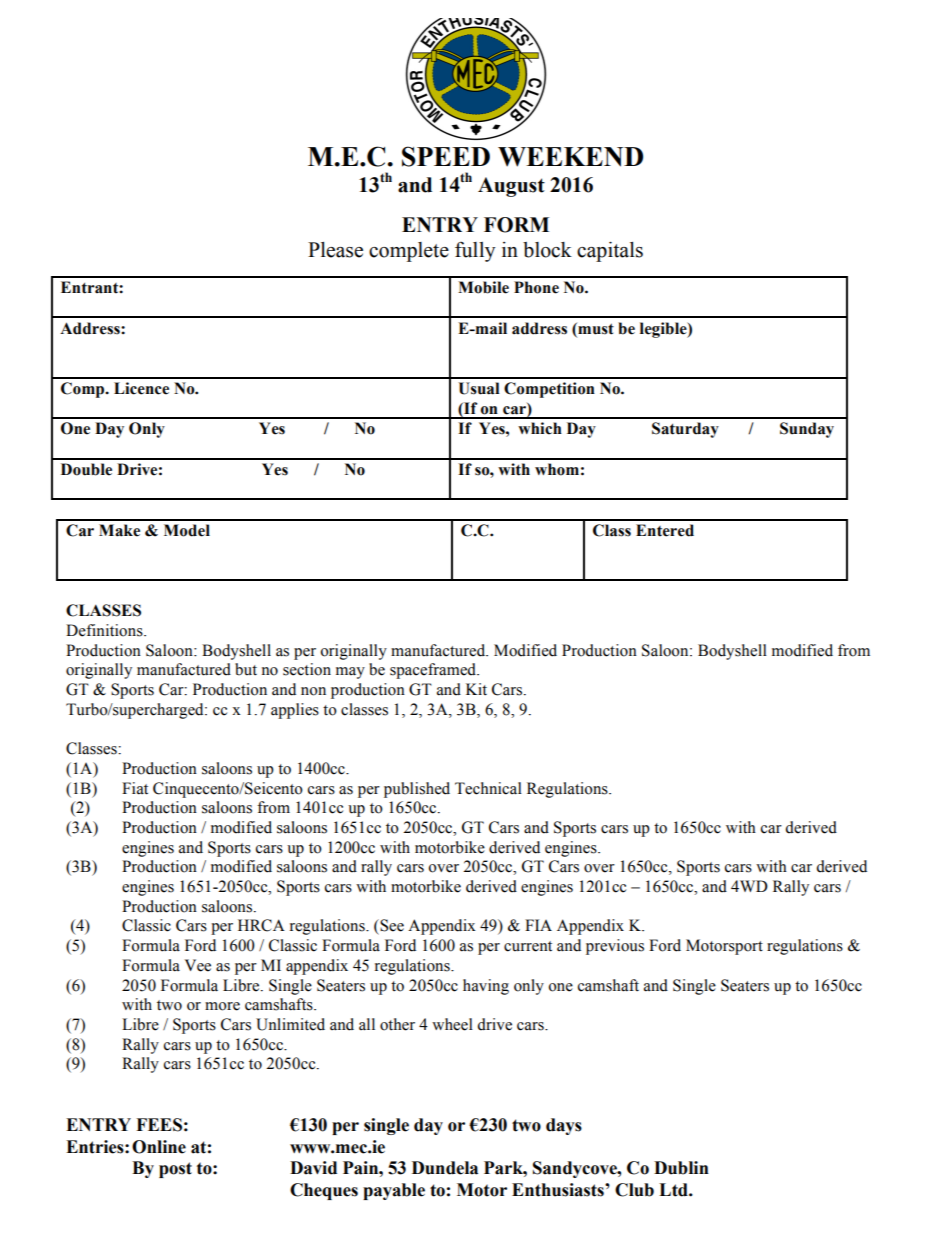  Describe the element at coordinates (246, 669) in the image. I see `but` at that location.
